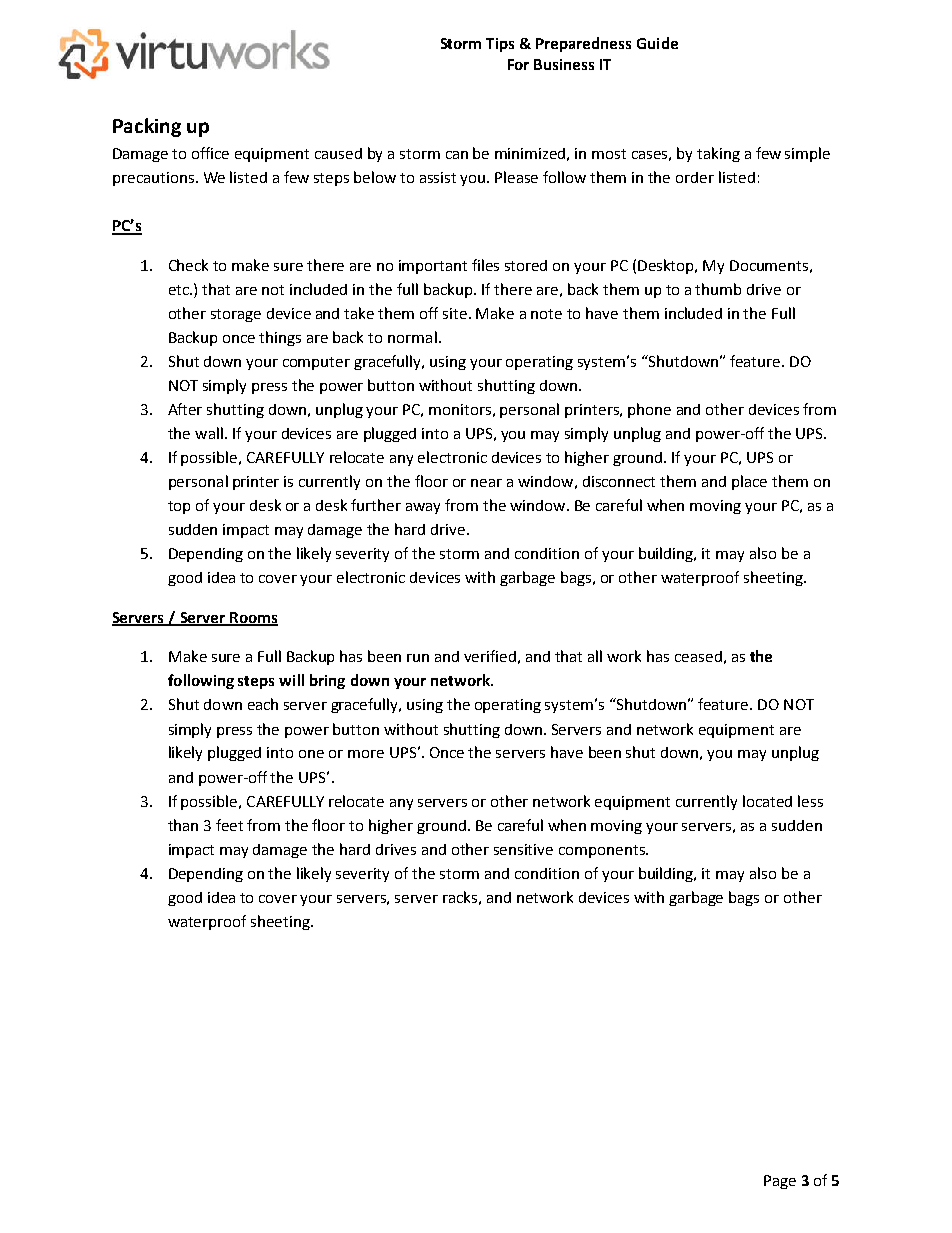  Describe the element at coordinates (253, 618) in the screenshot. I see `Rooms` at that location.
